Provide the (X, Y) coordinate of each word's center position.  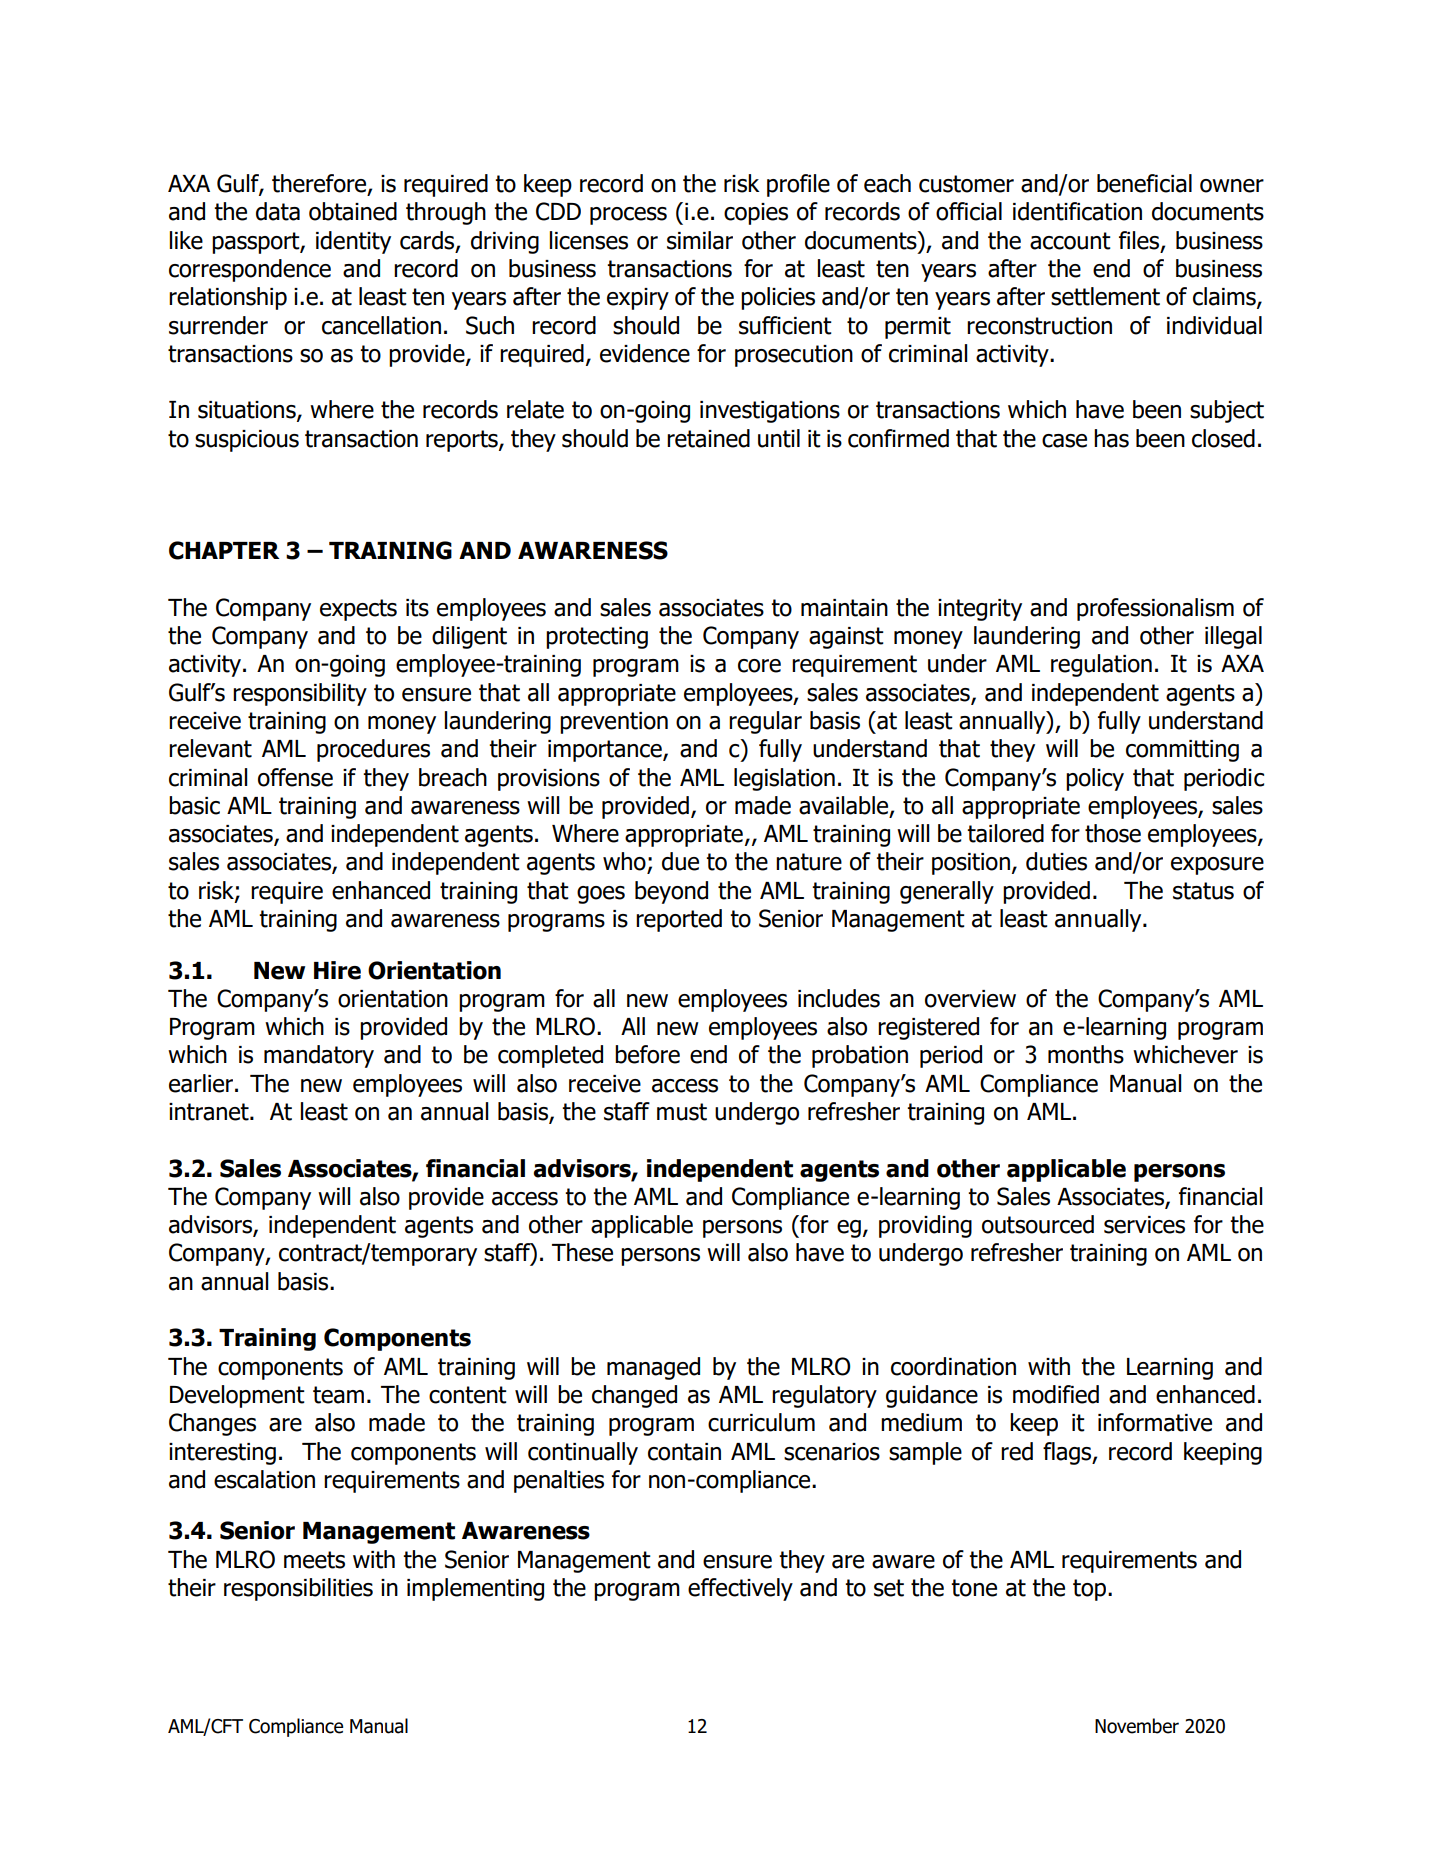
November (1137, 1726)
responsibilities (298, 1589)
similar (700, 240)
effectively (740, 1589)
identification (1077, 211)
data (278, 211)
